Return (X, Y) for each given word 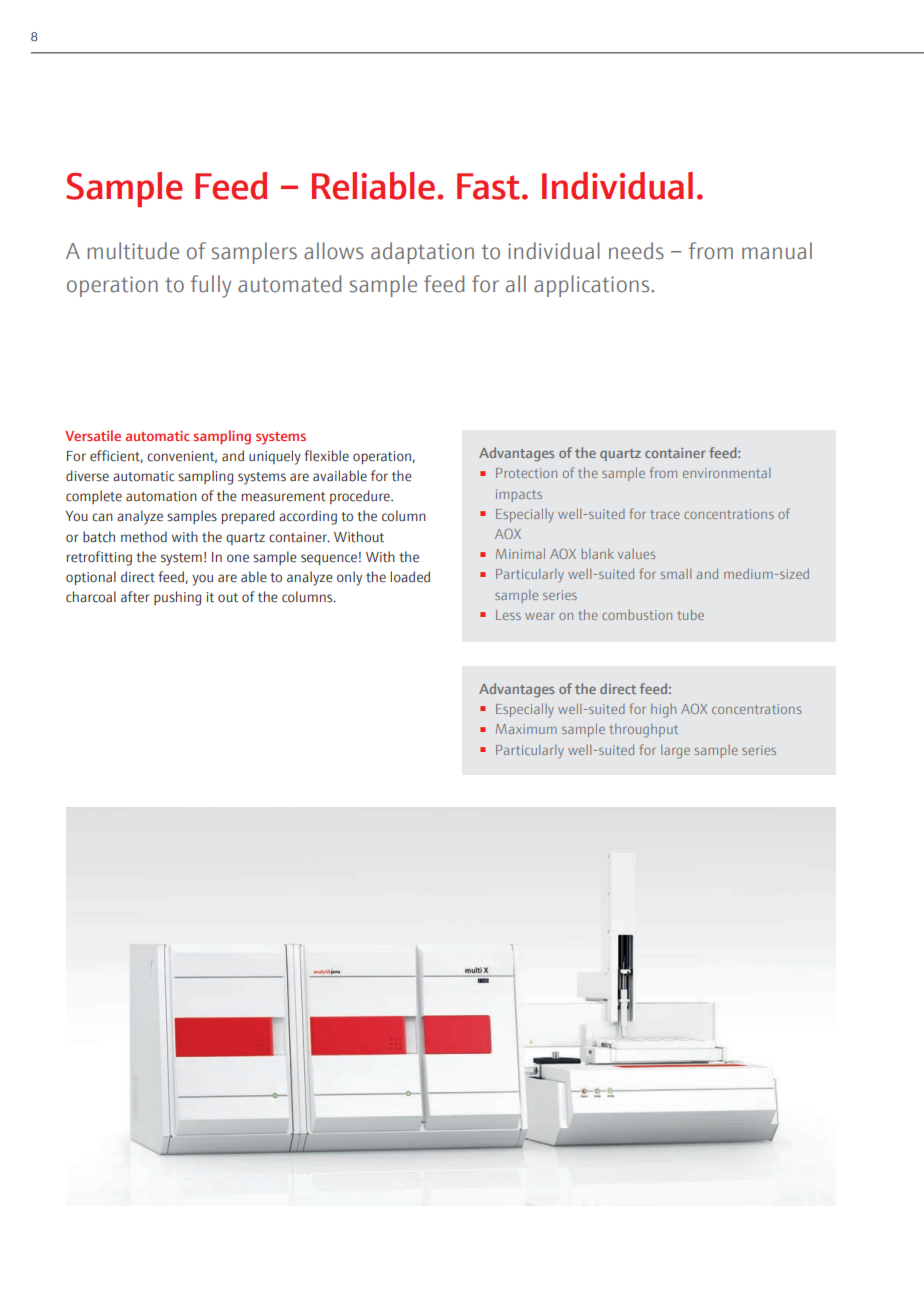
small (676, 574)
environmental (726, 473)
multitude (133, 251)
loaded (410, 577)
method (144, 537)
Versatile (93, 435)
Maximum (526, 729)
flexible (326, 456)
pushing (177, 598)
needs (636, 251)
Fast (488, 186)
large (675, 752)
